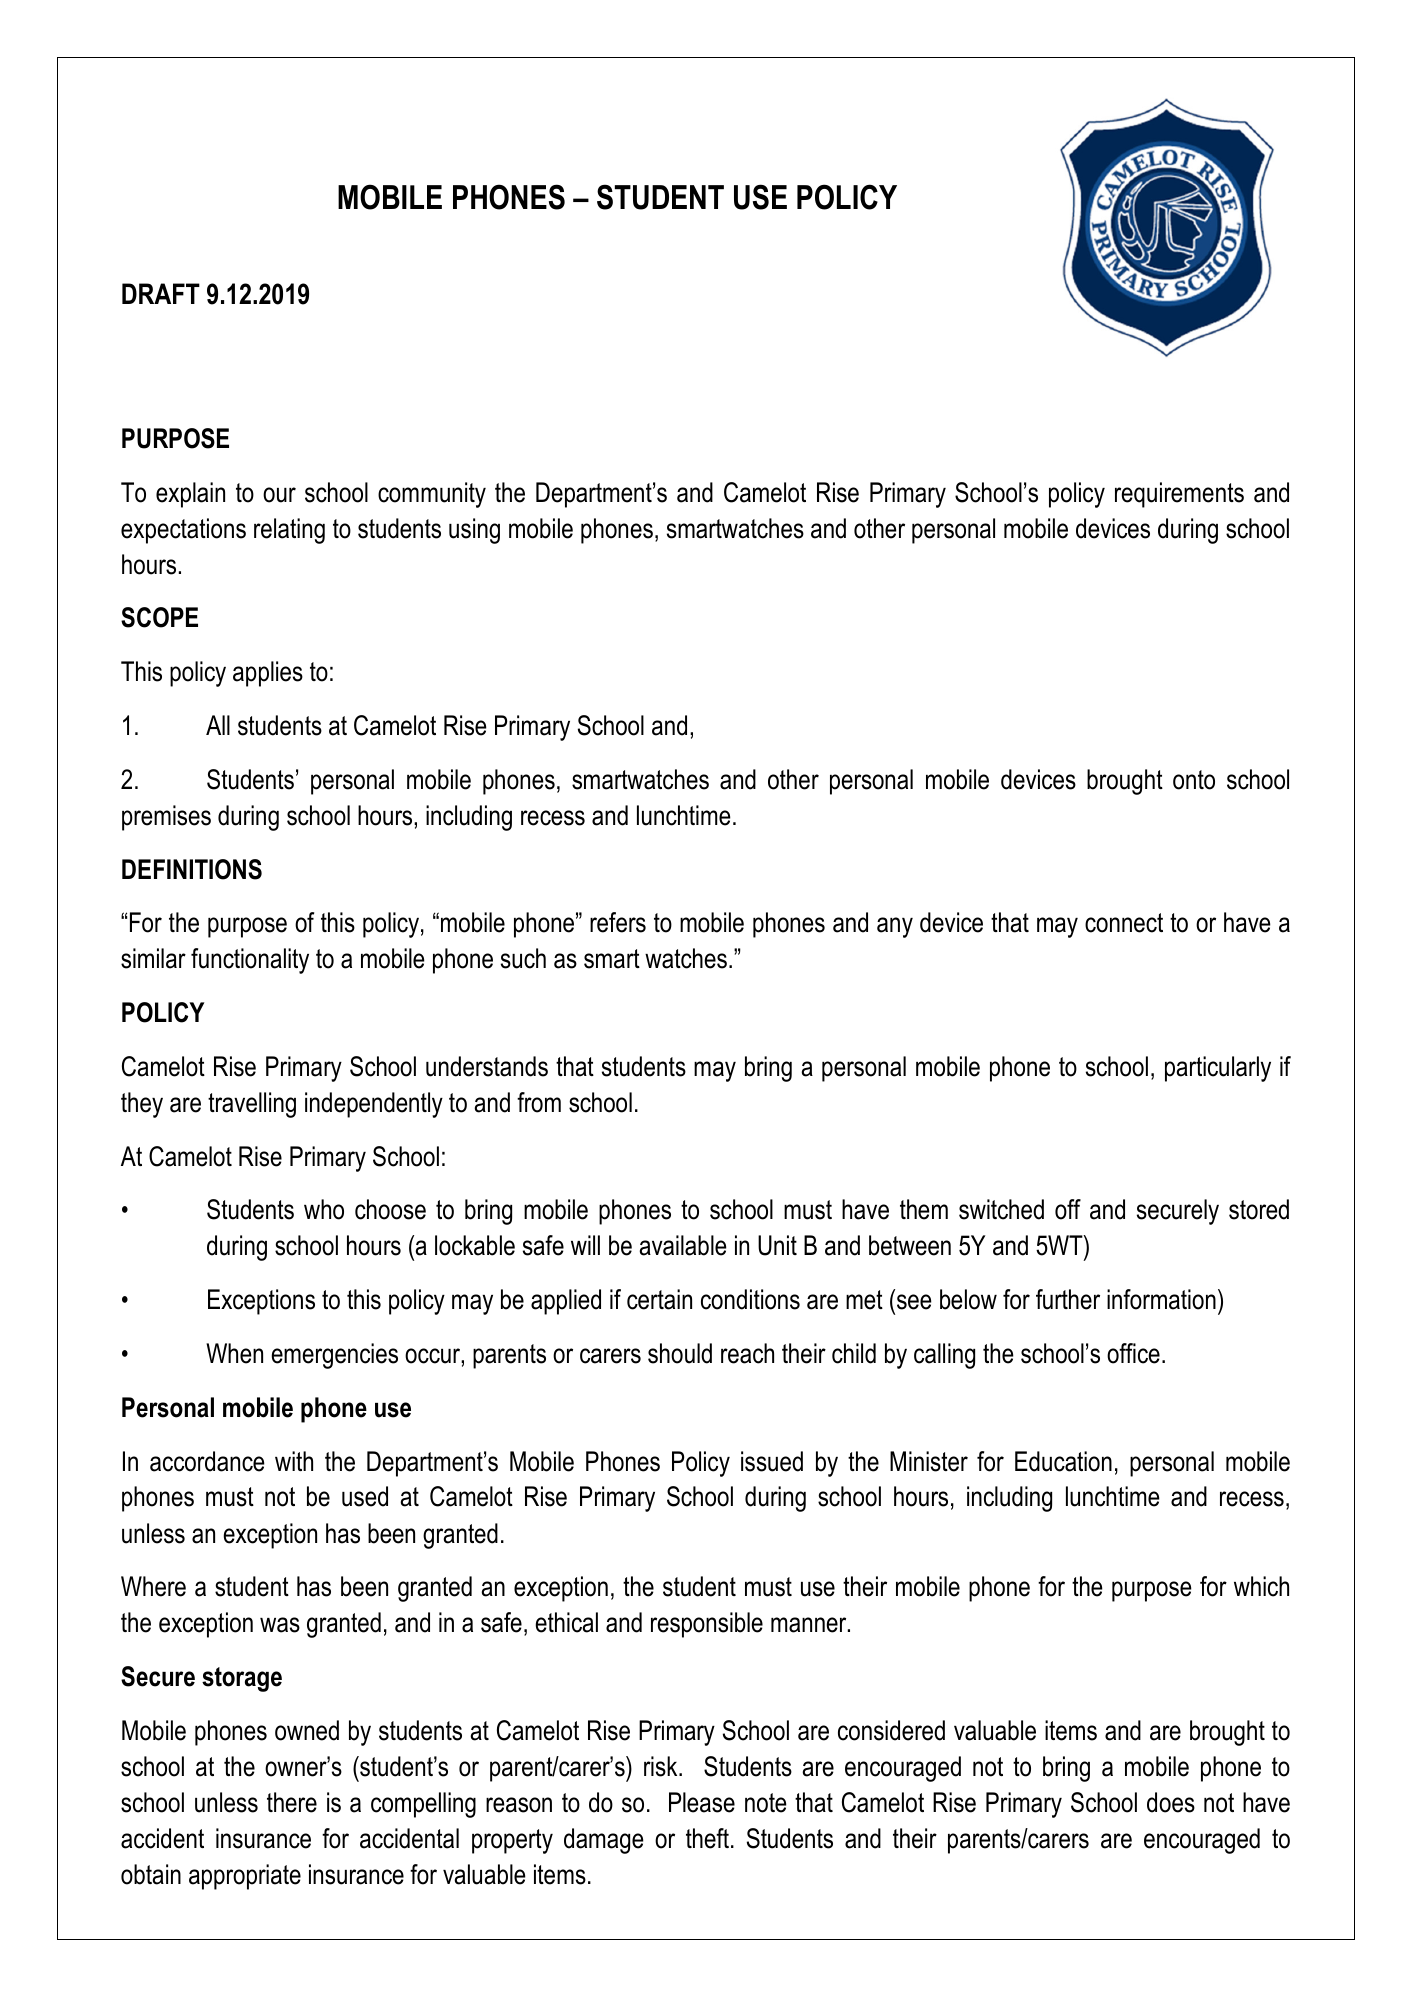  What do you see at coordinates (539, 1102) in the screenshot?
I see `from` at bounding box center [539, 1102].
